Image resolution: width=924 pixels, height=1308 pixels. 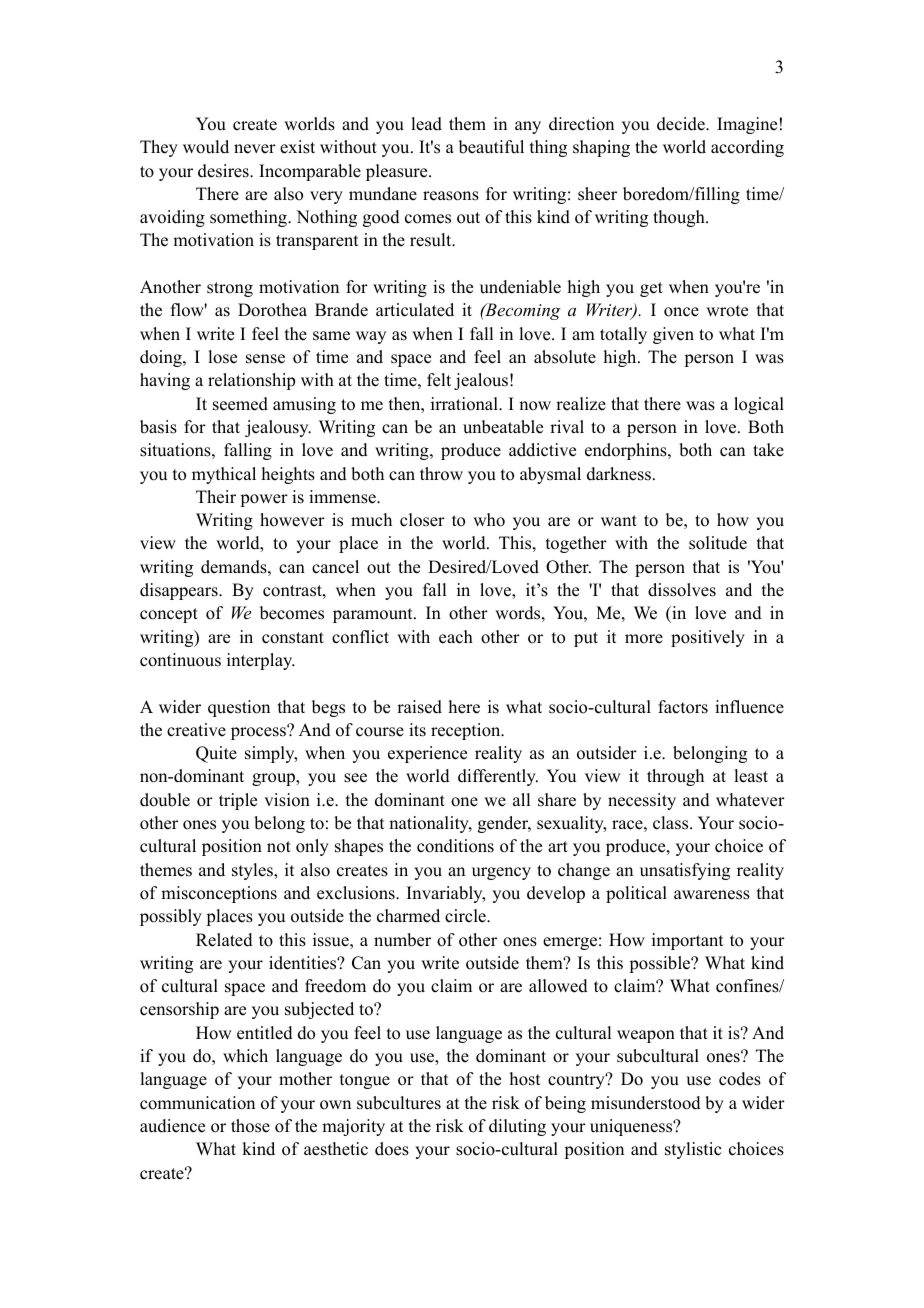 What do you see at coordinates (682, 124) in the image?
I see `decide` at bounding box center [682, 124].
